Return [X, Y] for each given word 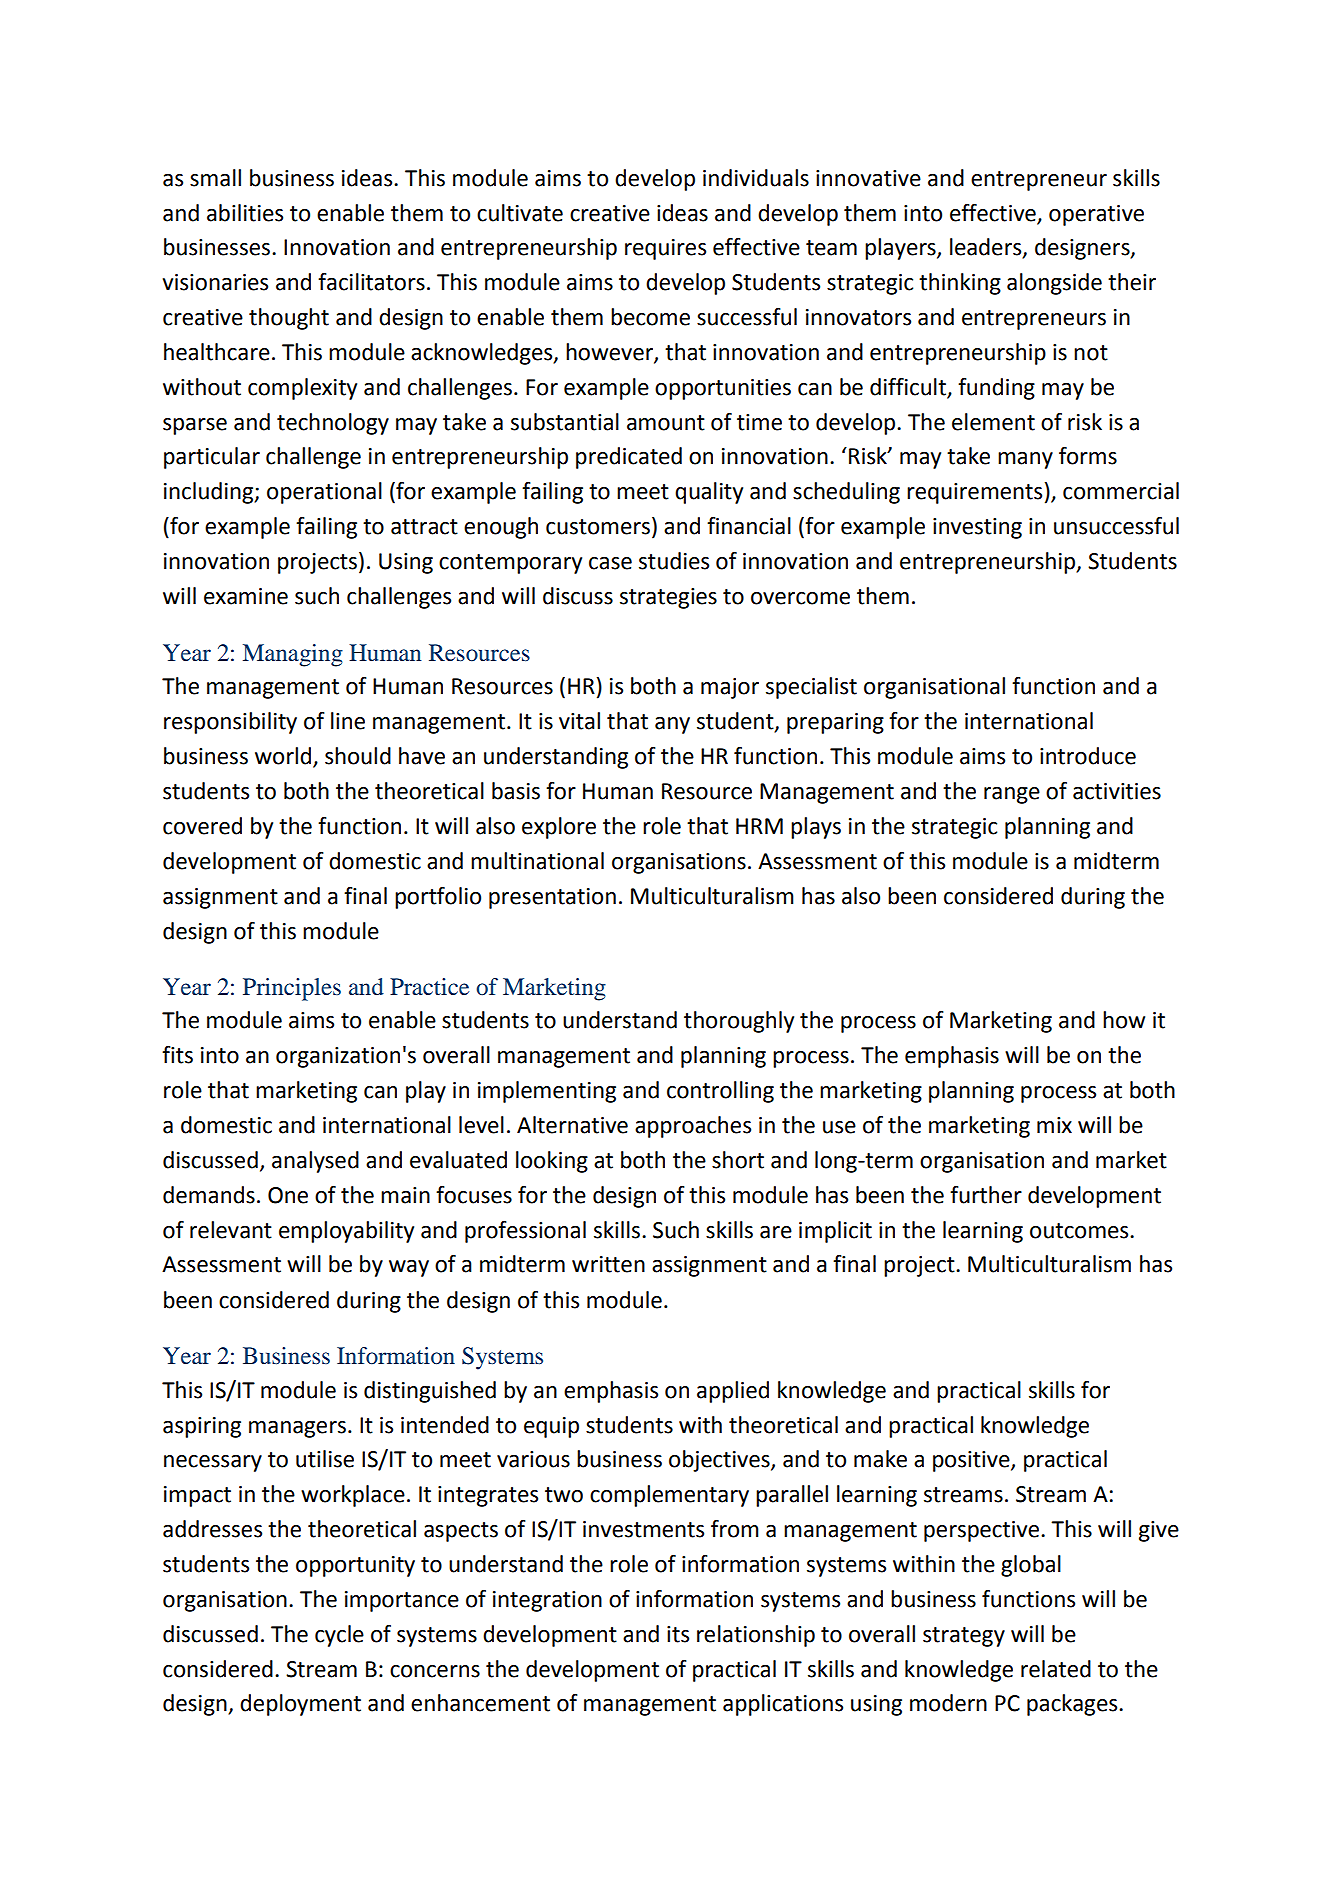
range [1012, 795]
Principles [292, 989]
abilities [245, 213]
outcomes [1080, 1231]
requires [665, 249]
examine [246, 596]
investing [977, 528]
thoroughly [739, 1022]
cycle [339, 1636]
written [608, 1264]
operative [1096, 215]
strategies [668, 598]
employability [346, 1232]
